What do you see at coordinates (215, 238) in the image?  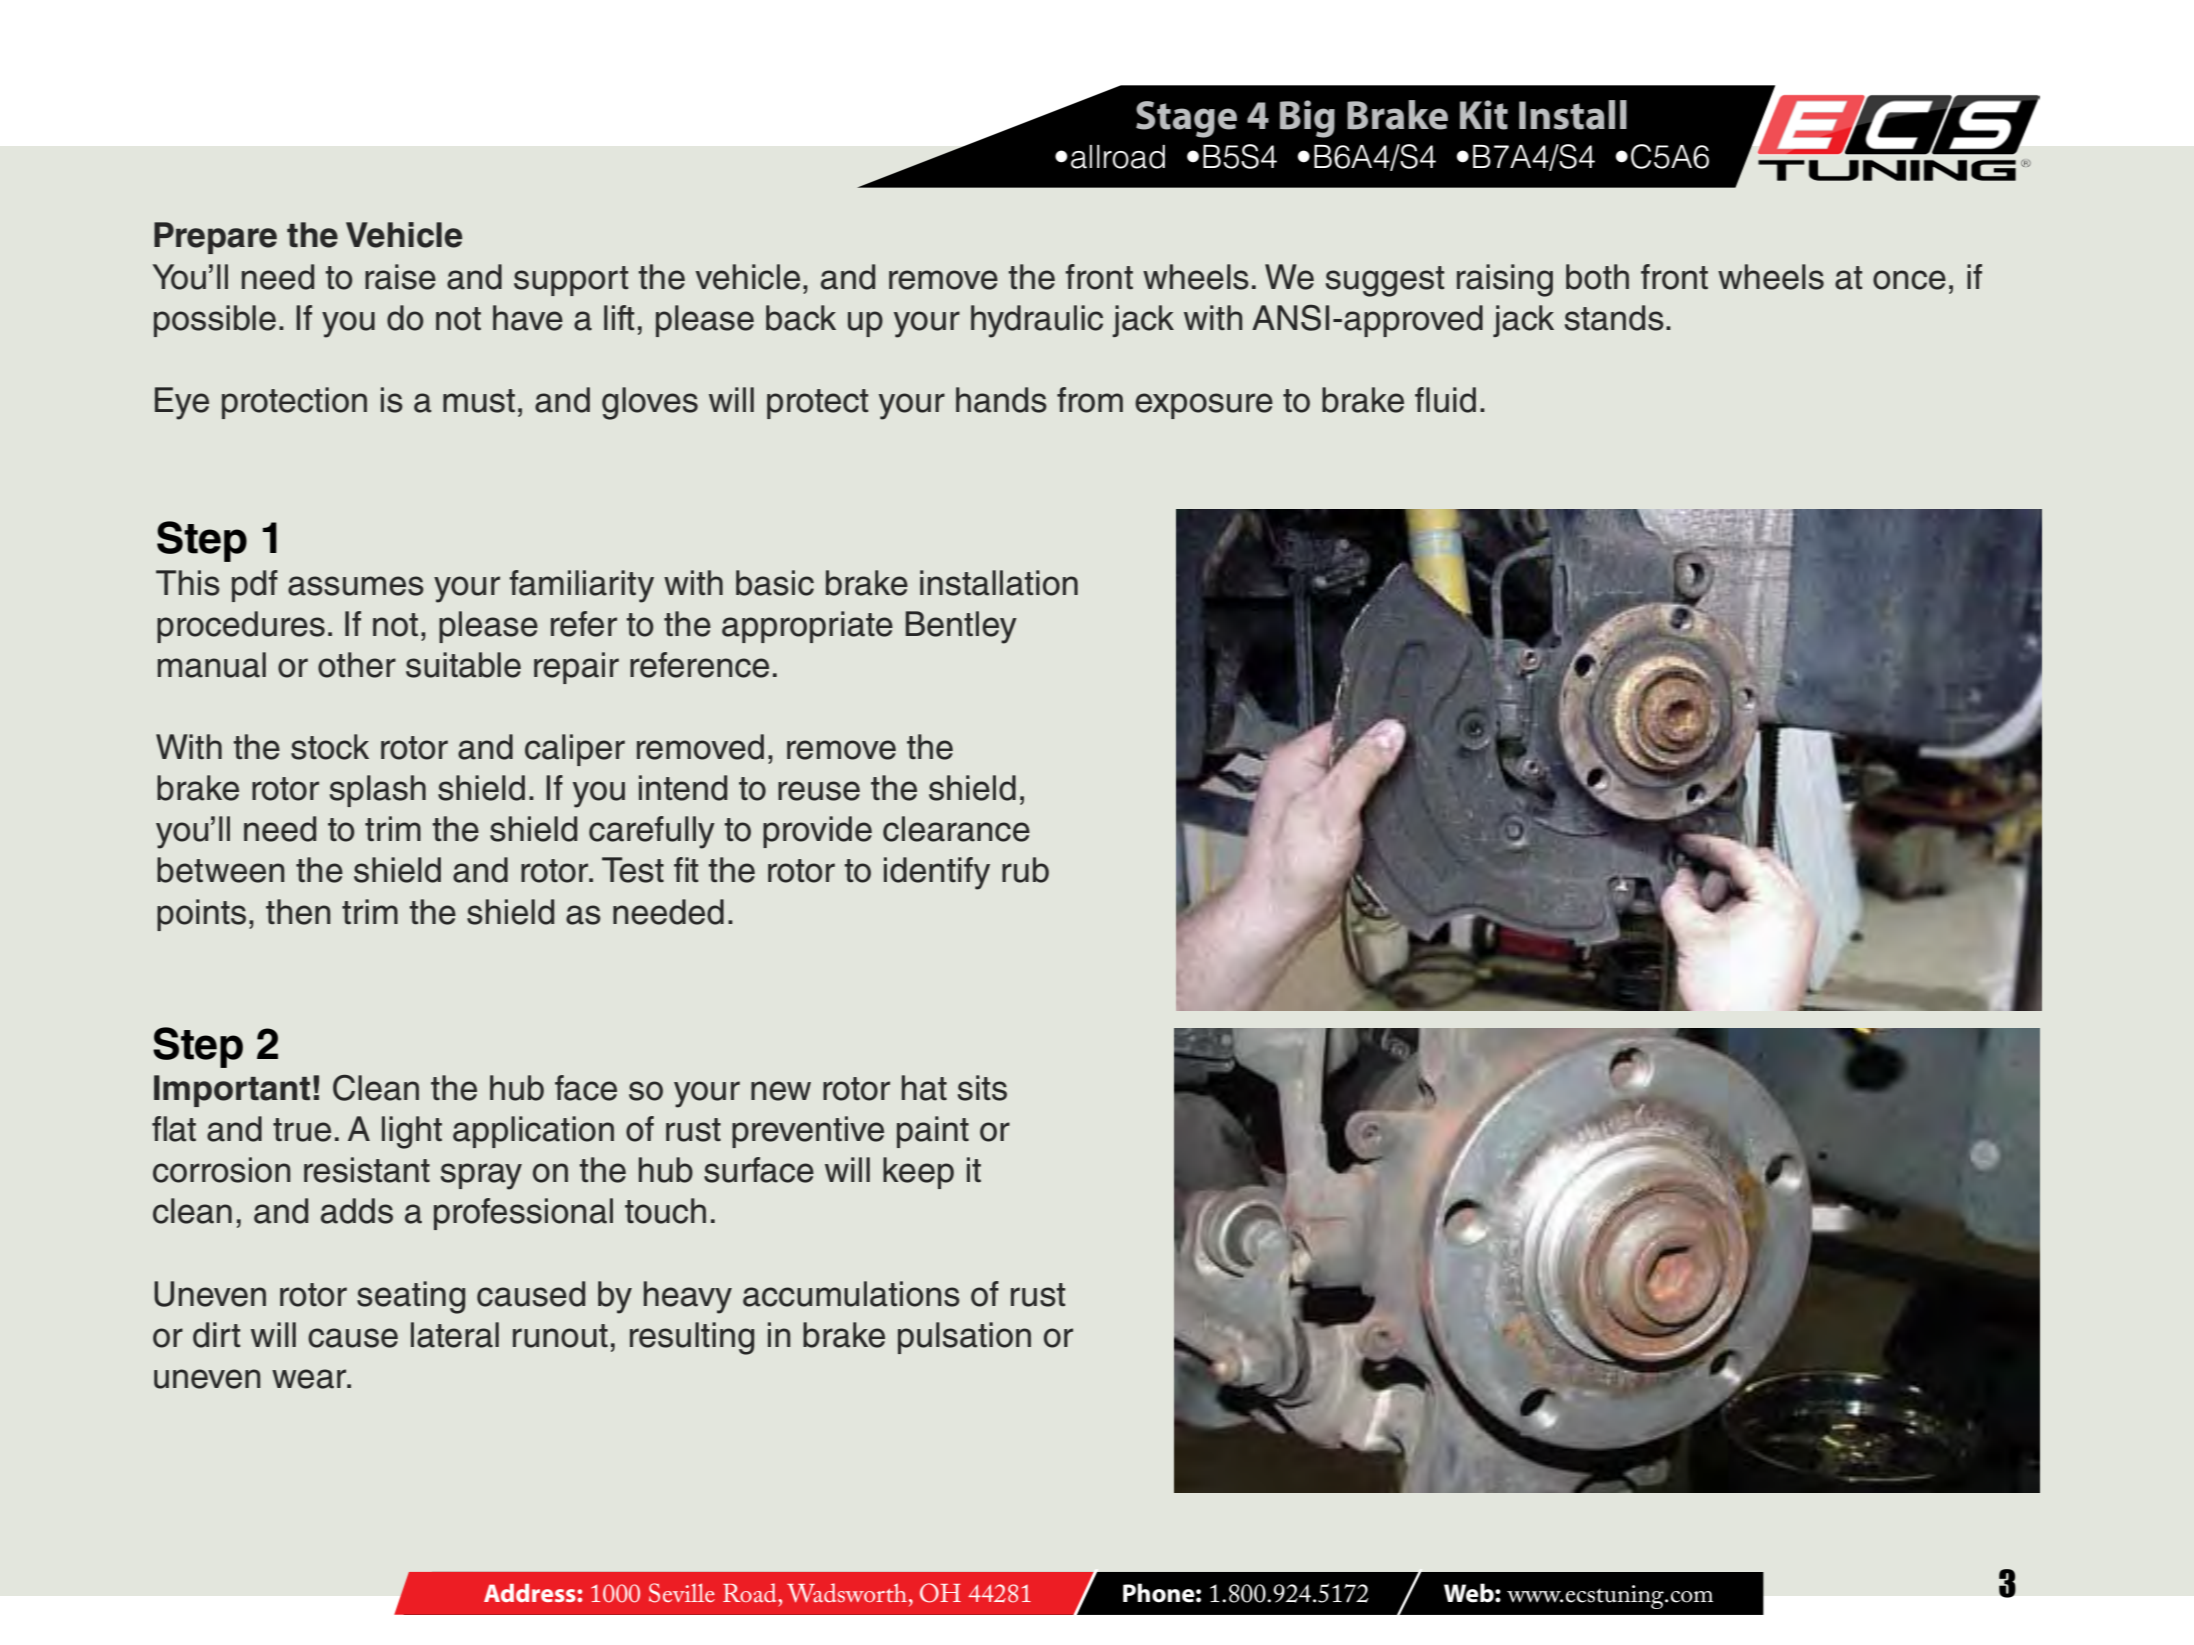 I see `Prepare` at bounding box center [215, 238].
